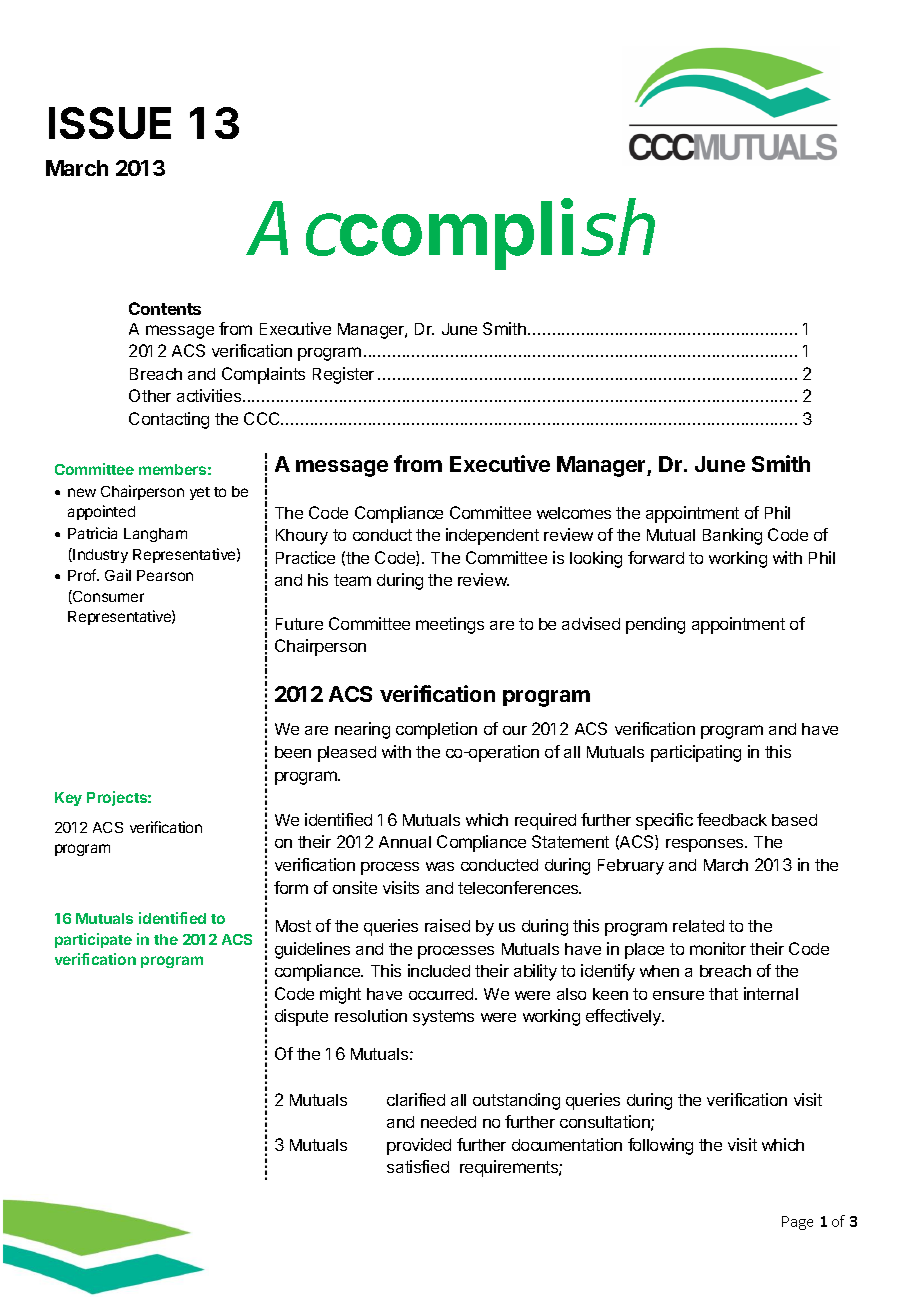 The height and width of the image is (1308, 924). I want to click on ISSUE, so click(110, 123).
